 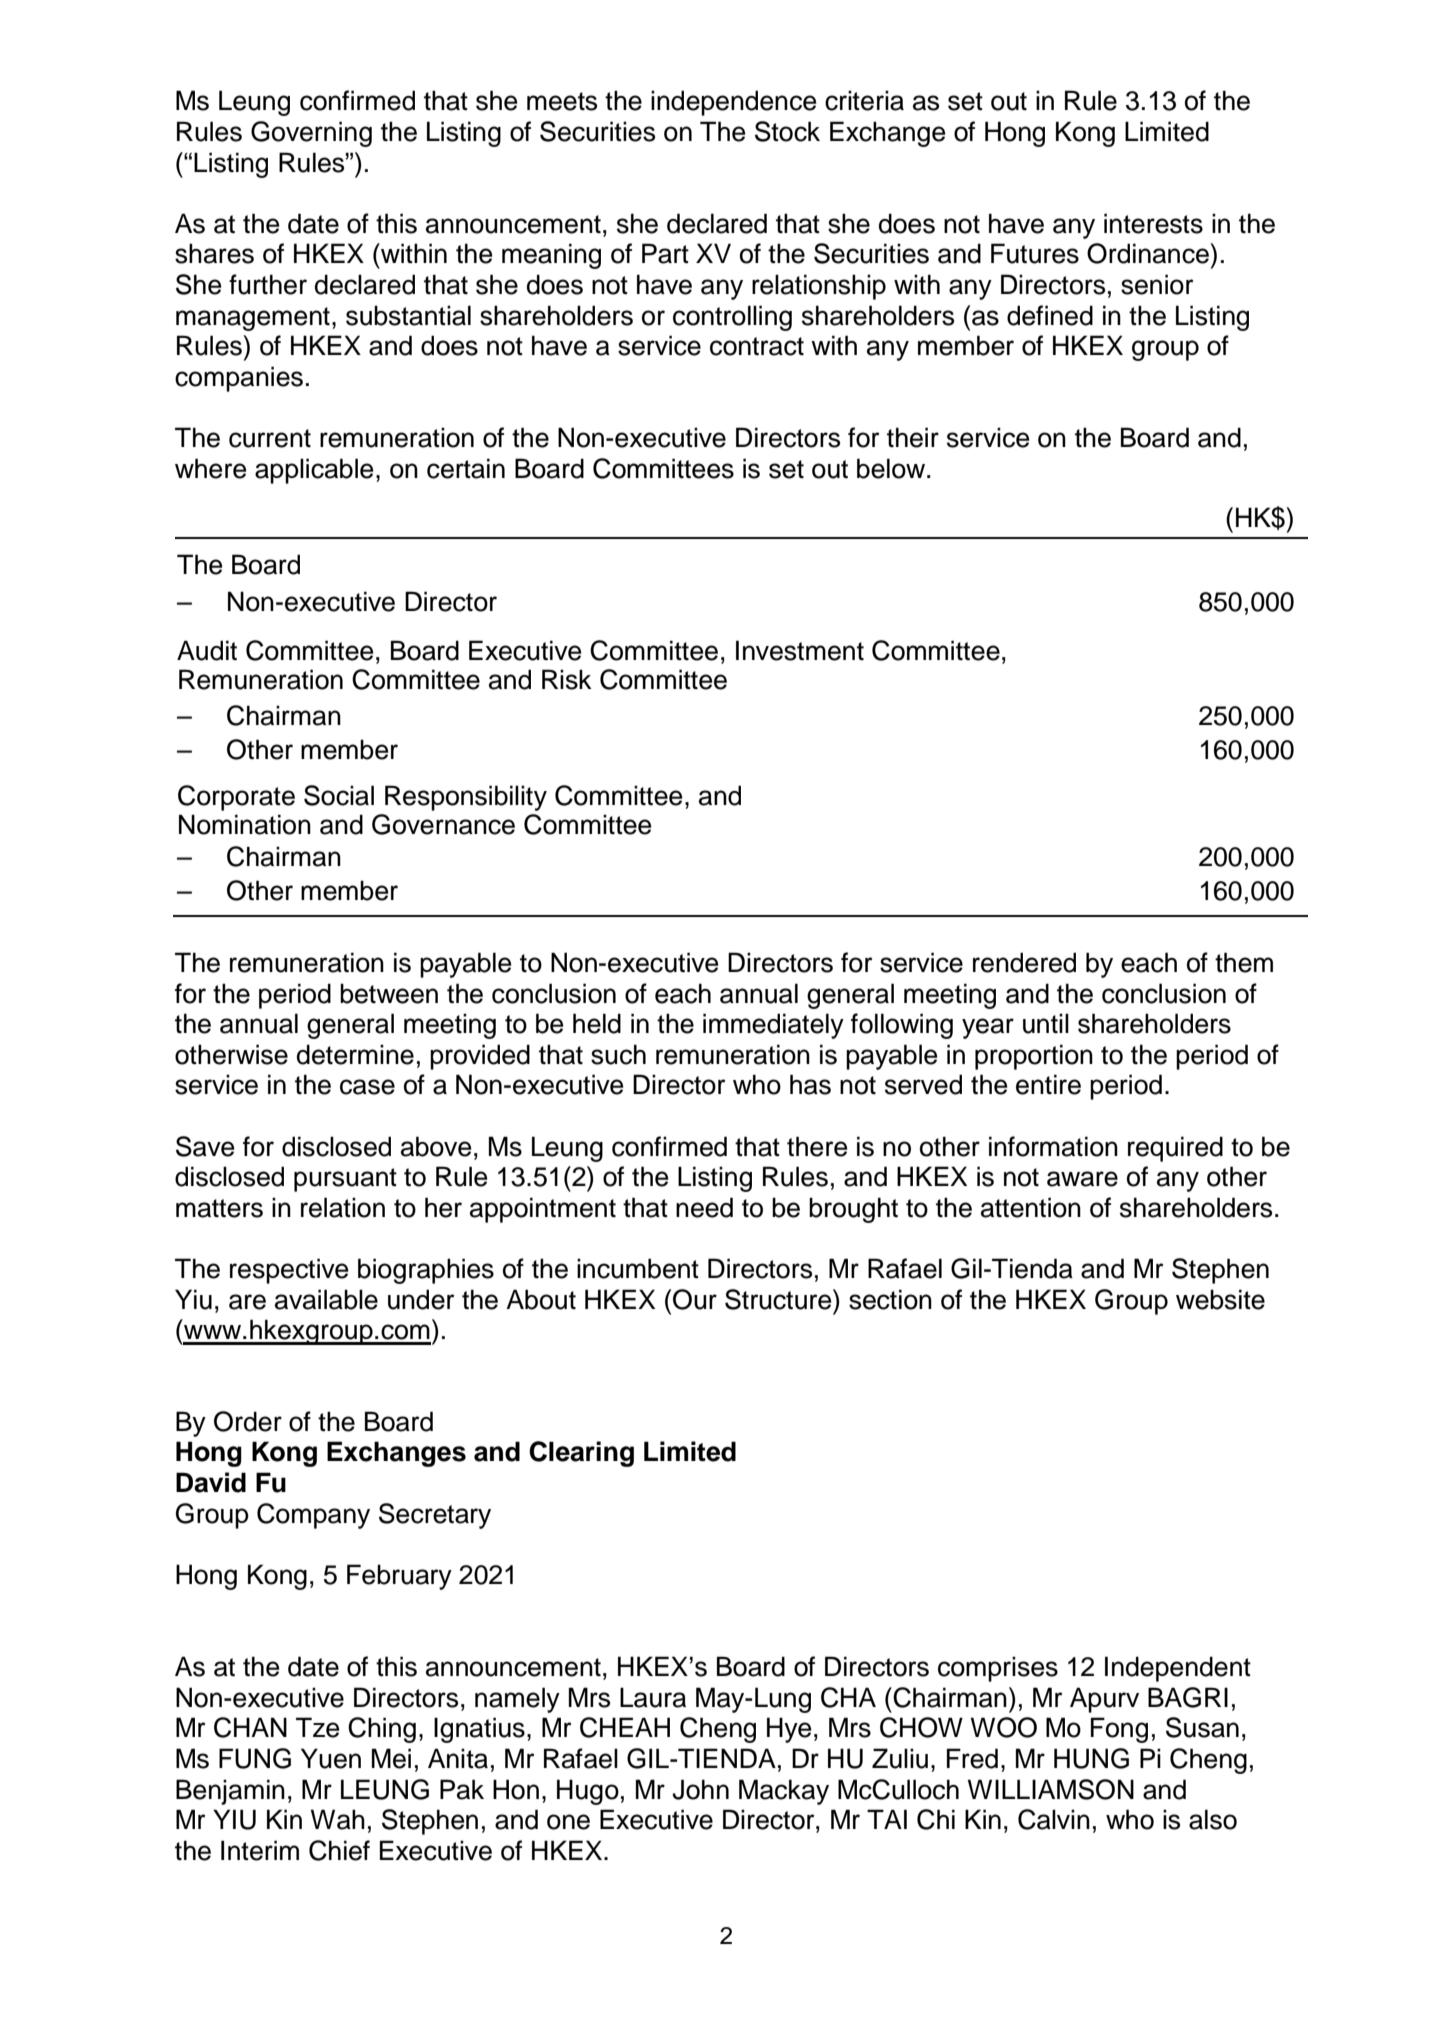 What do you see at coordinates (289, 1271) in the page?
I see `respective` at bounding box center [289, 1271].
